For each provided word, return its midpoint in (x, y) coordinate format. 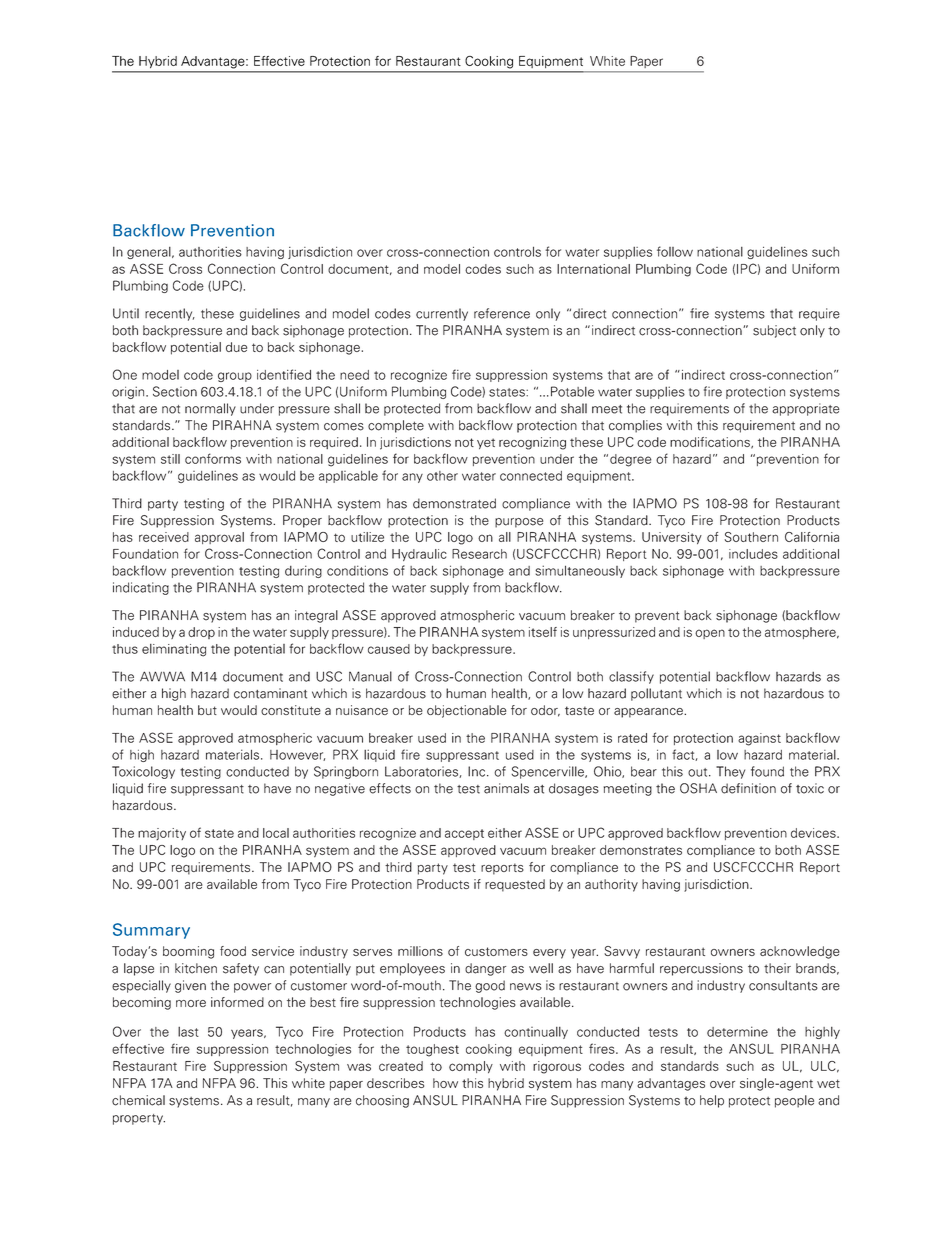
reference (502, 313)
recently (170, 314)
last (188, 1032)
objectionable (466, 711)
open (710, 634)
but (207, 710)
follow (675, 251)
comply (471, 1067)
